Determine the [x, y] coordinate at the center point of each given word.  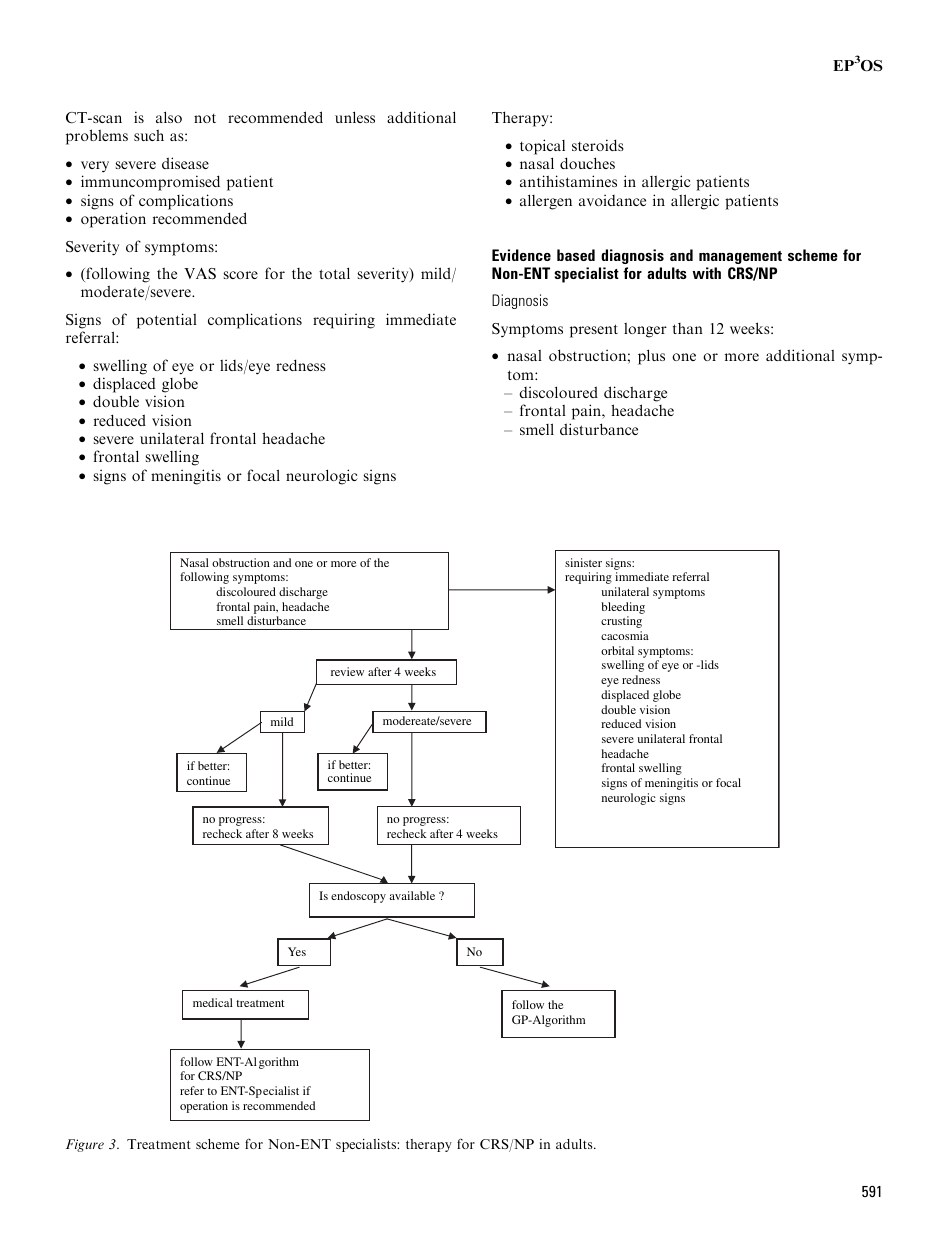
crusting [621, 622]
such [149, 135]
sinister [583, 562]
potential [167, 321]
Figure [85, 1145]
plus [651, 357]
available [412, 895]
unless [355, 117]
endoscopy [358, 897]
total [334, 273]
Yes [297, 951]
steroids [598, 145]
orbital [617, 650]
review [347, 671]
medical [213, 1002]
